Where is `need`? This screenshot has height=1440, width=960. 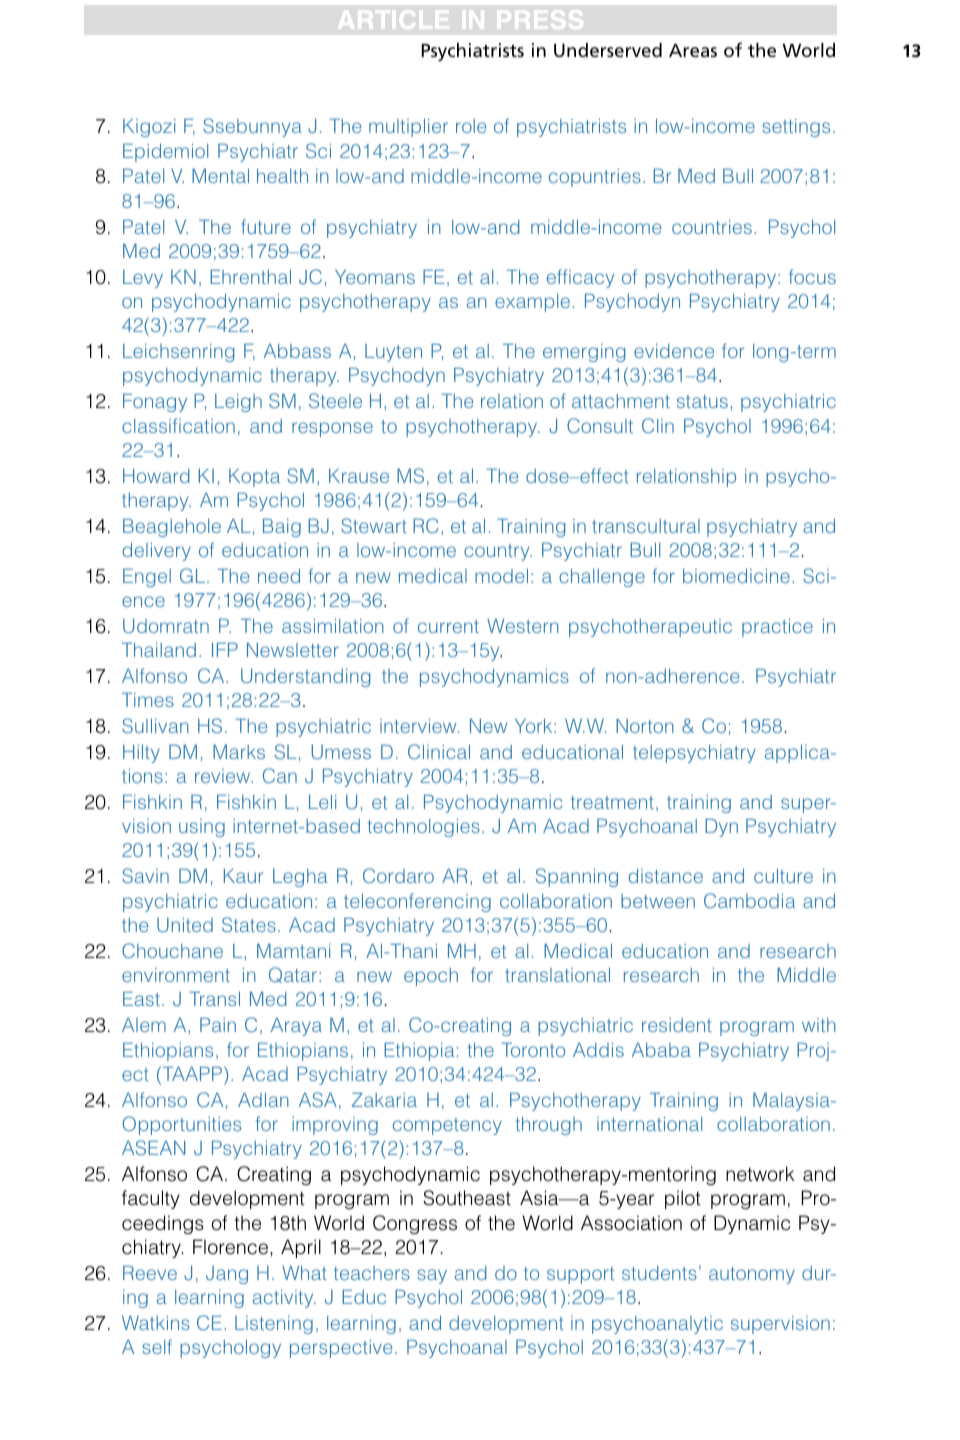 need is located at coordinates (279, 575).
